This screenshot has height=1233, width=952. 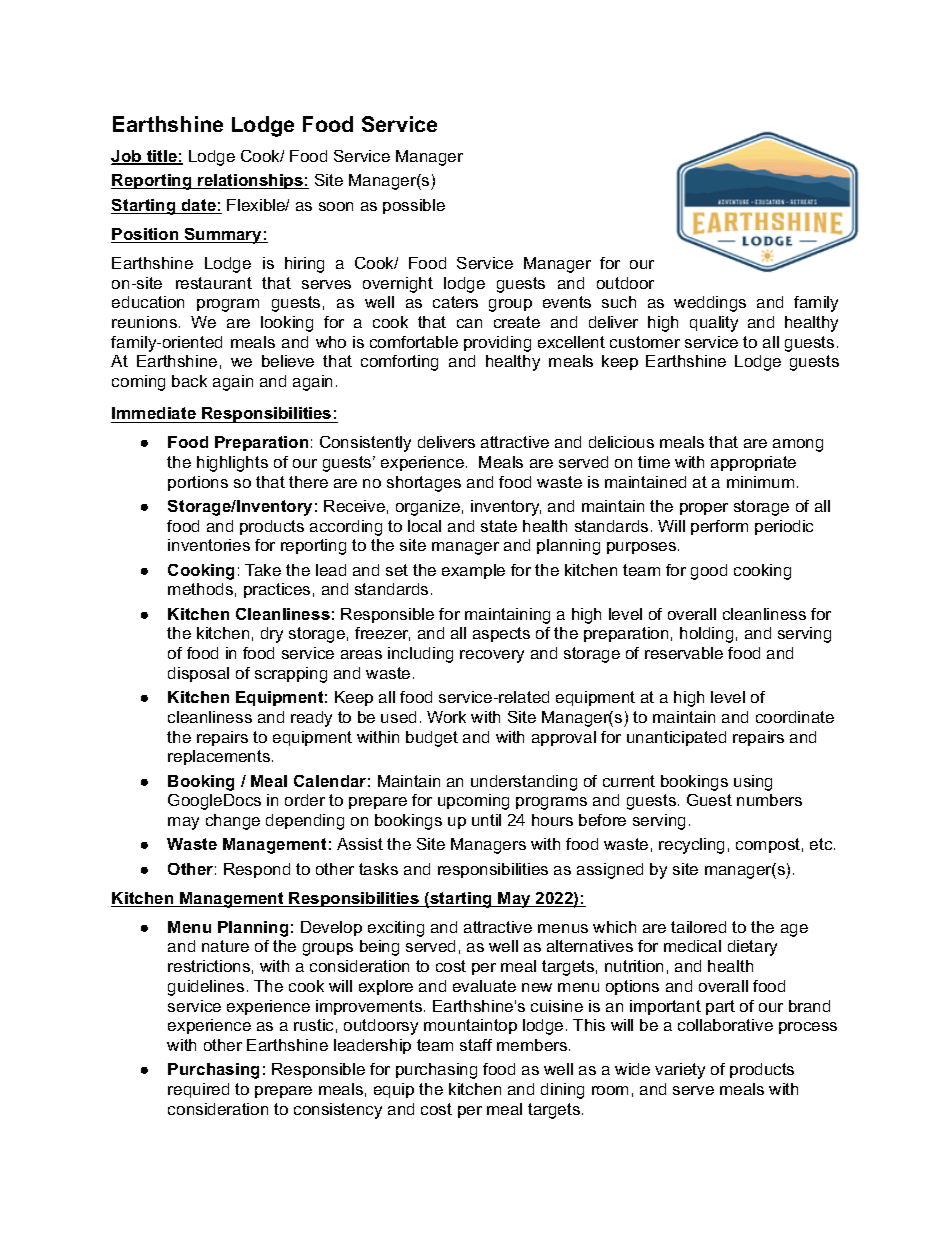 What do you see at coordinates (414, 206) in the screenshot?
I see `possible` at bounding box center [414, 206].
